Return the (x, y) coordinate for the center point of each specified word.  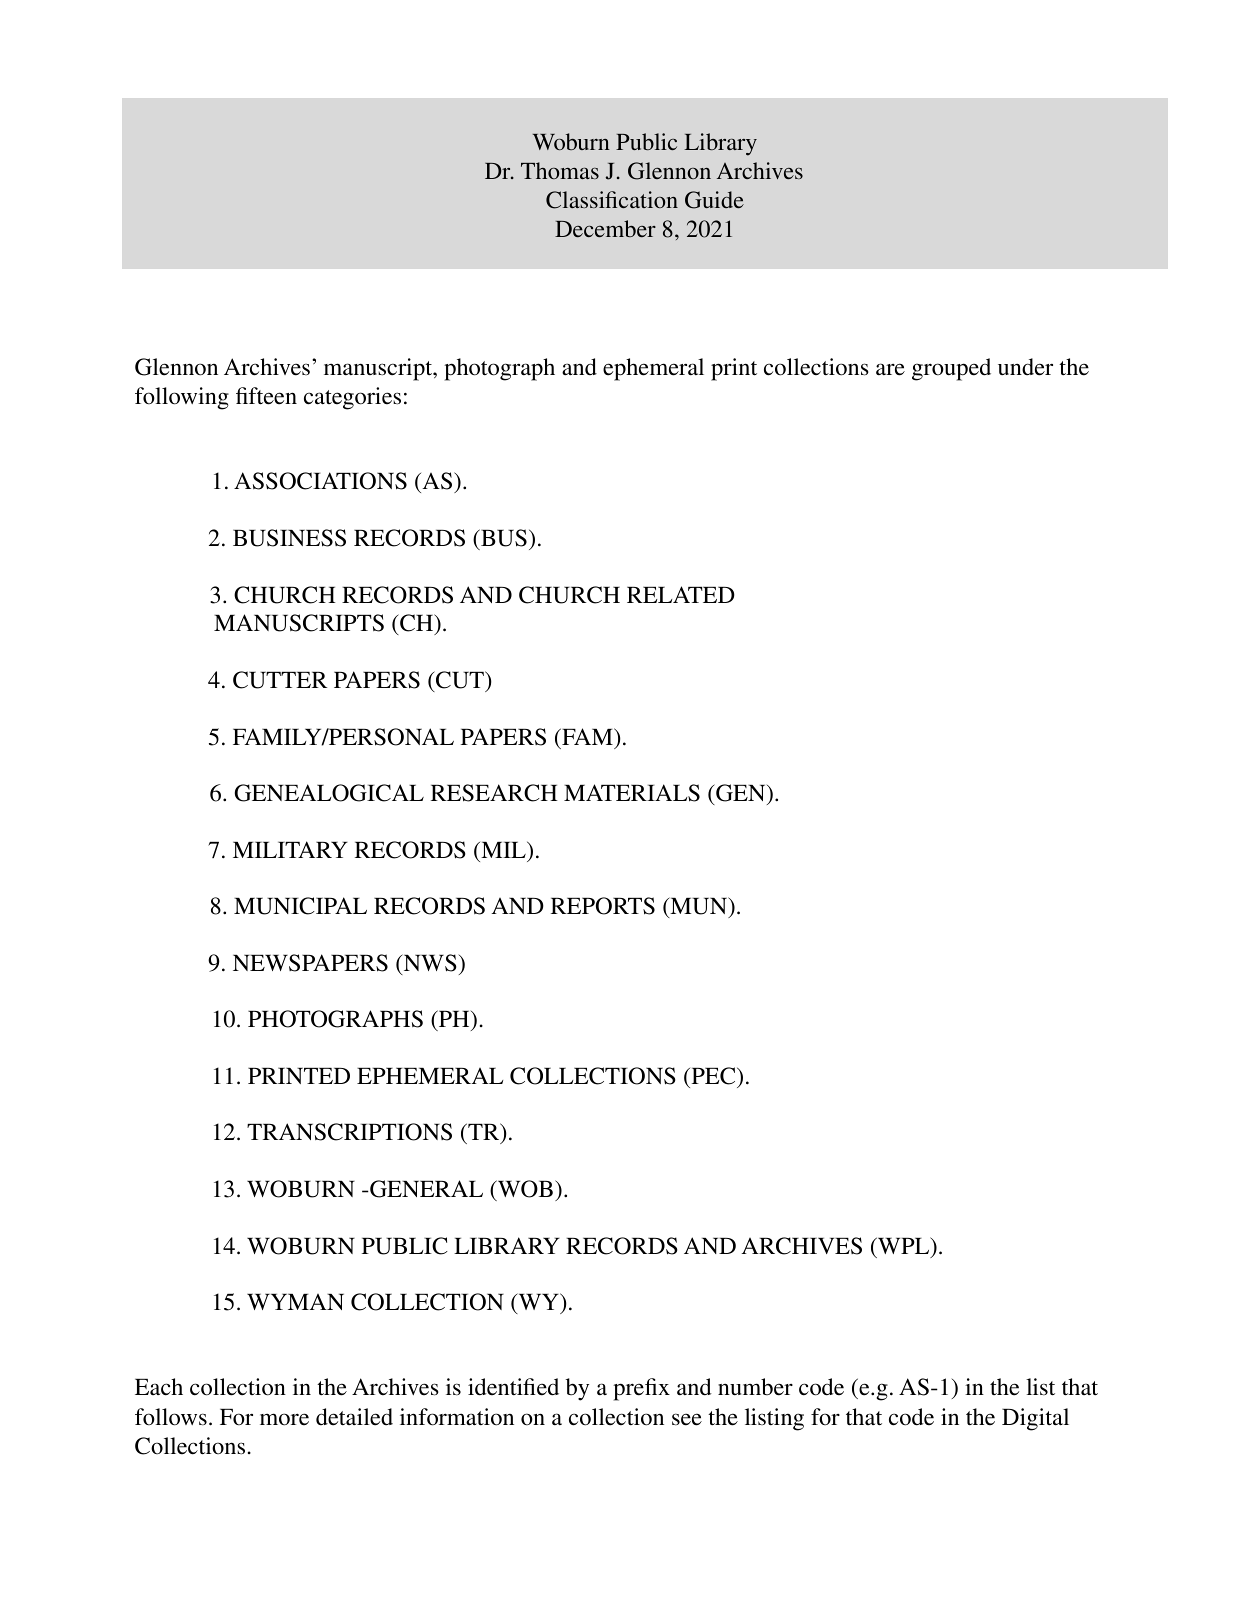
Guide (714, 200)
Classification (612, 200)
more (284, 1419)
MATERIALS (632, 793)
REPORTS (603, 906)
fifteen (266, 396)
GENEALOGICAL (329, 793)
